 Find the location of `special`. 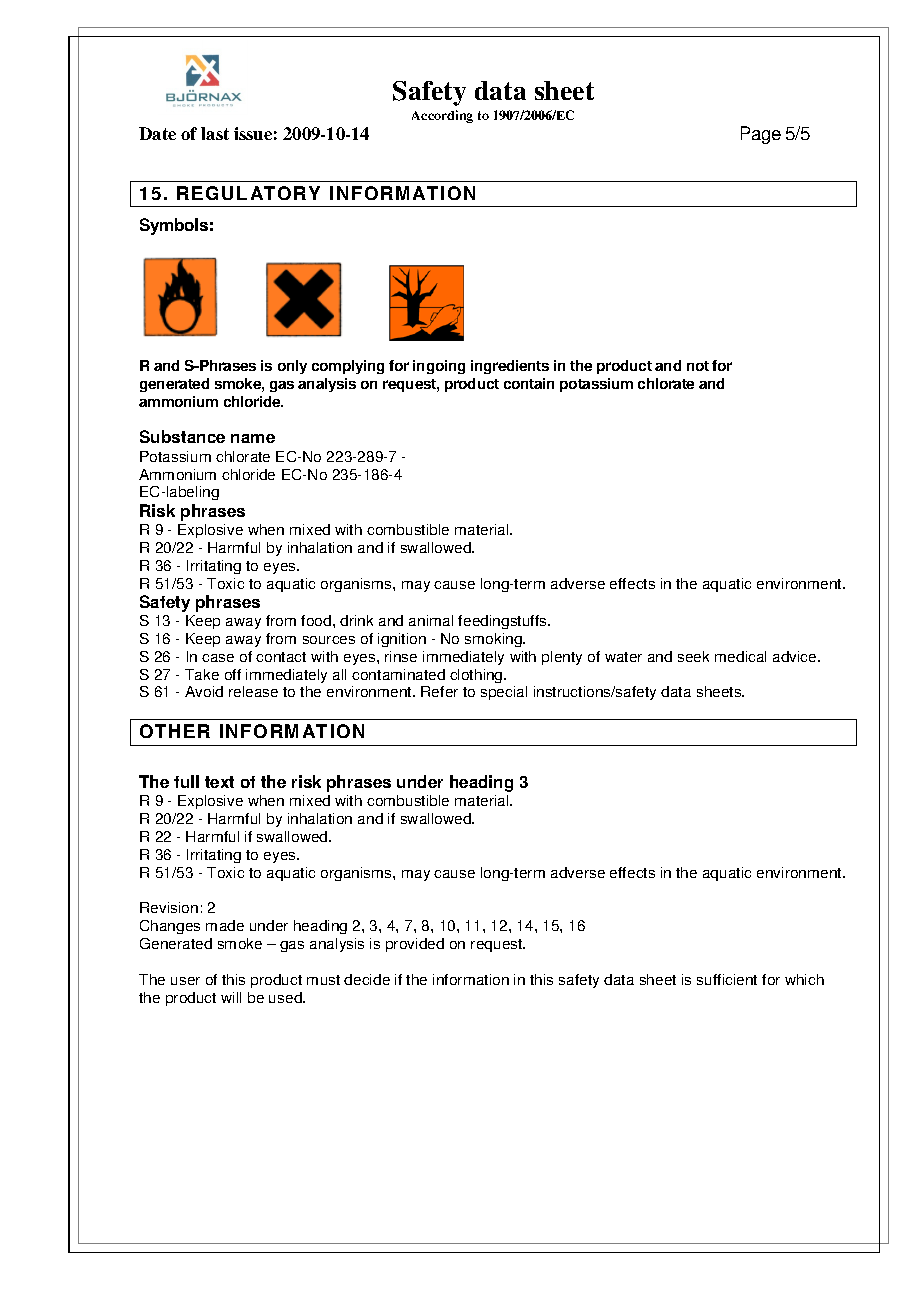

special is located at coordinates (504, 693).
